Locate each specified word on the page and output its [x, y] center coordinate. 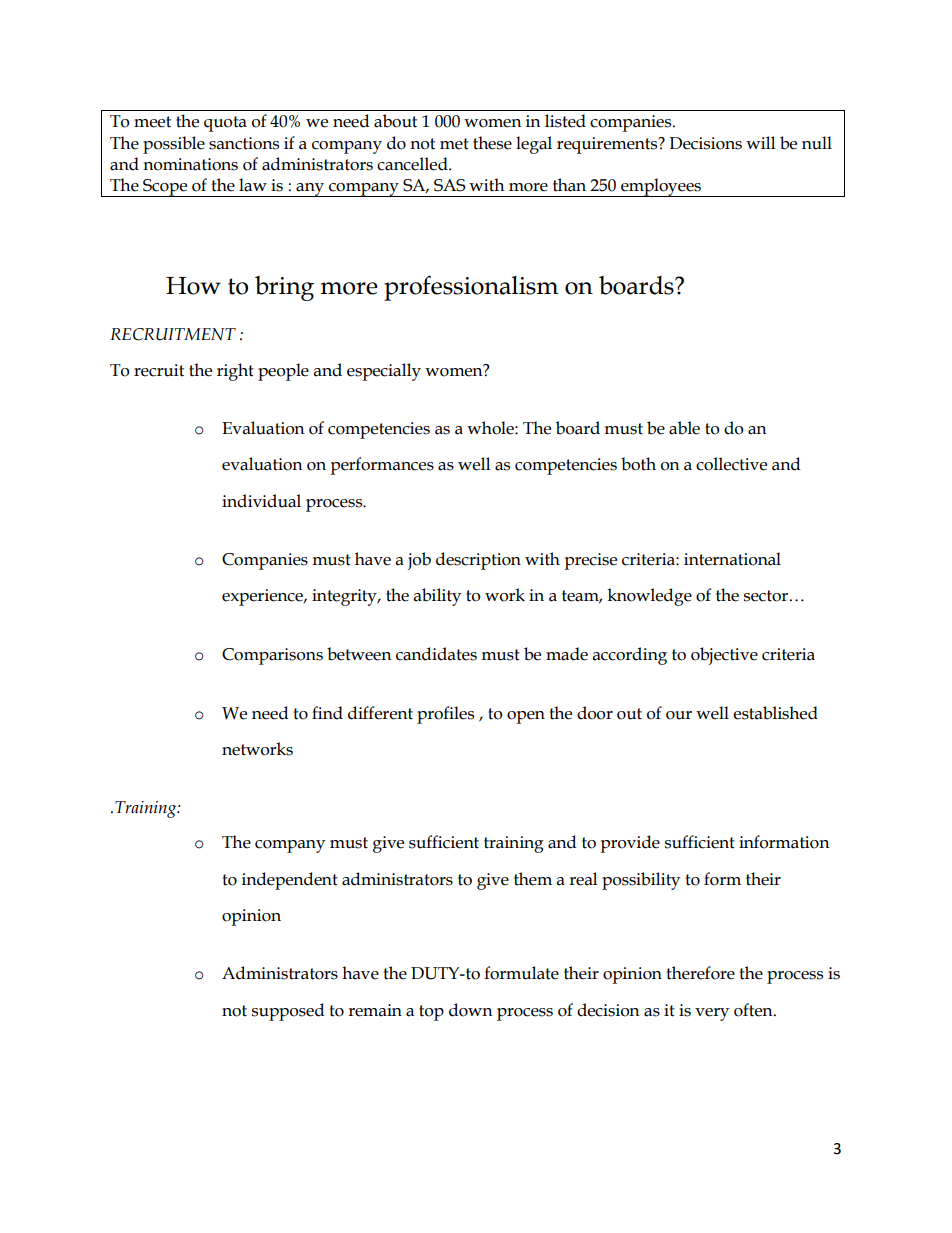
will [760, 142]
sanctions [244, 143]
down [471, 1010]
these [492, 143]
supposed [288, 1012]
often [754, 1010]
